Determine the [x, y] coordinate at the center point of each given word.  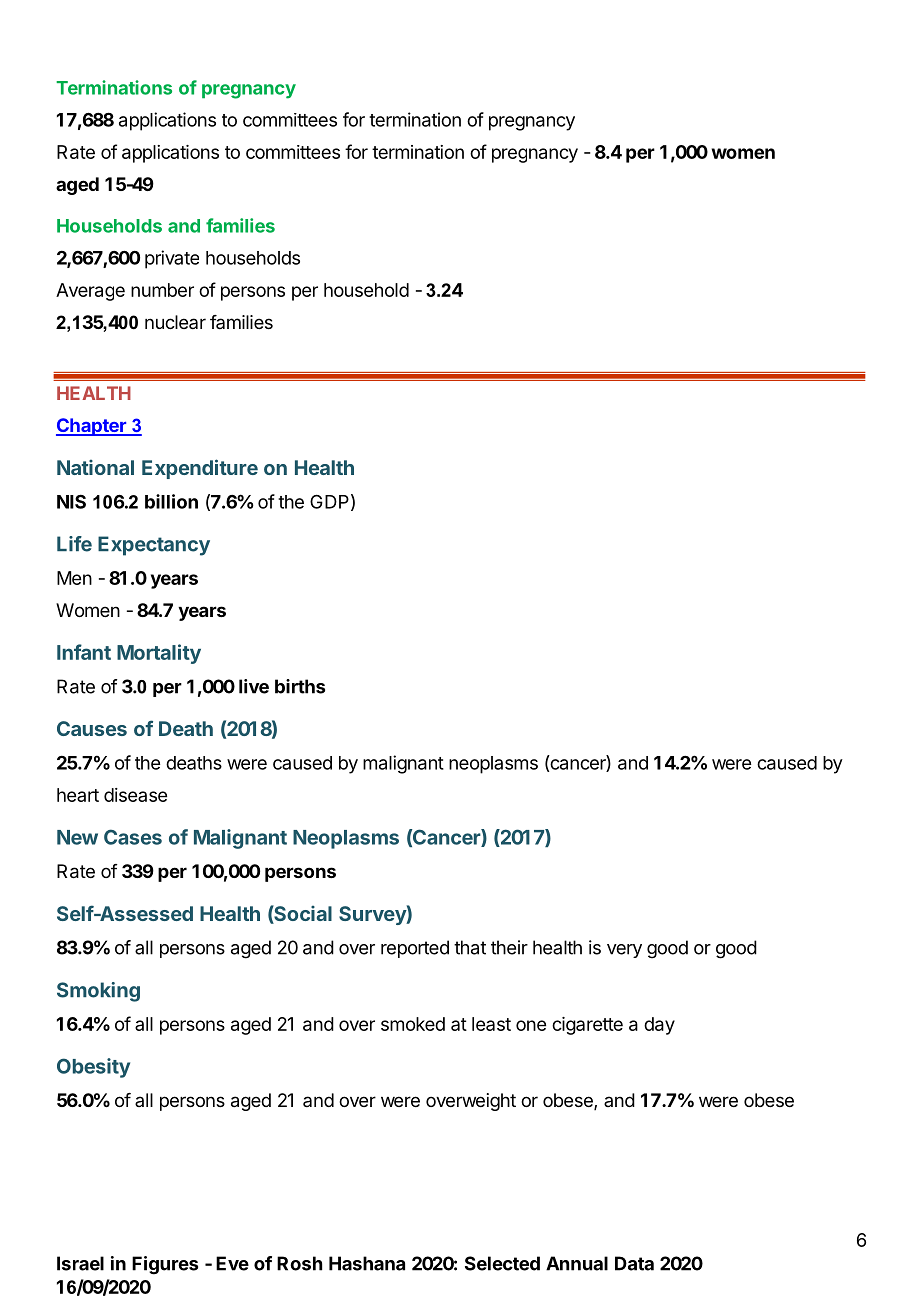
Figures [165, 1265]
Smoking [98, 992]
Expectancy [154, 546]
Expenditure [200, 469]
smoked [413, 1024]
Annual [577, 1263]
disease [135, 795]
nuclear [175, 322]
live [254, 686]
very [624, 951]
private [172, 259]
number [162, 290]
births [300, 686]
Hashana [367, 1263]
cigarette [587, 1026]
